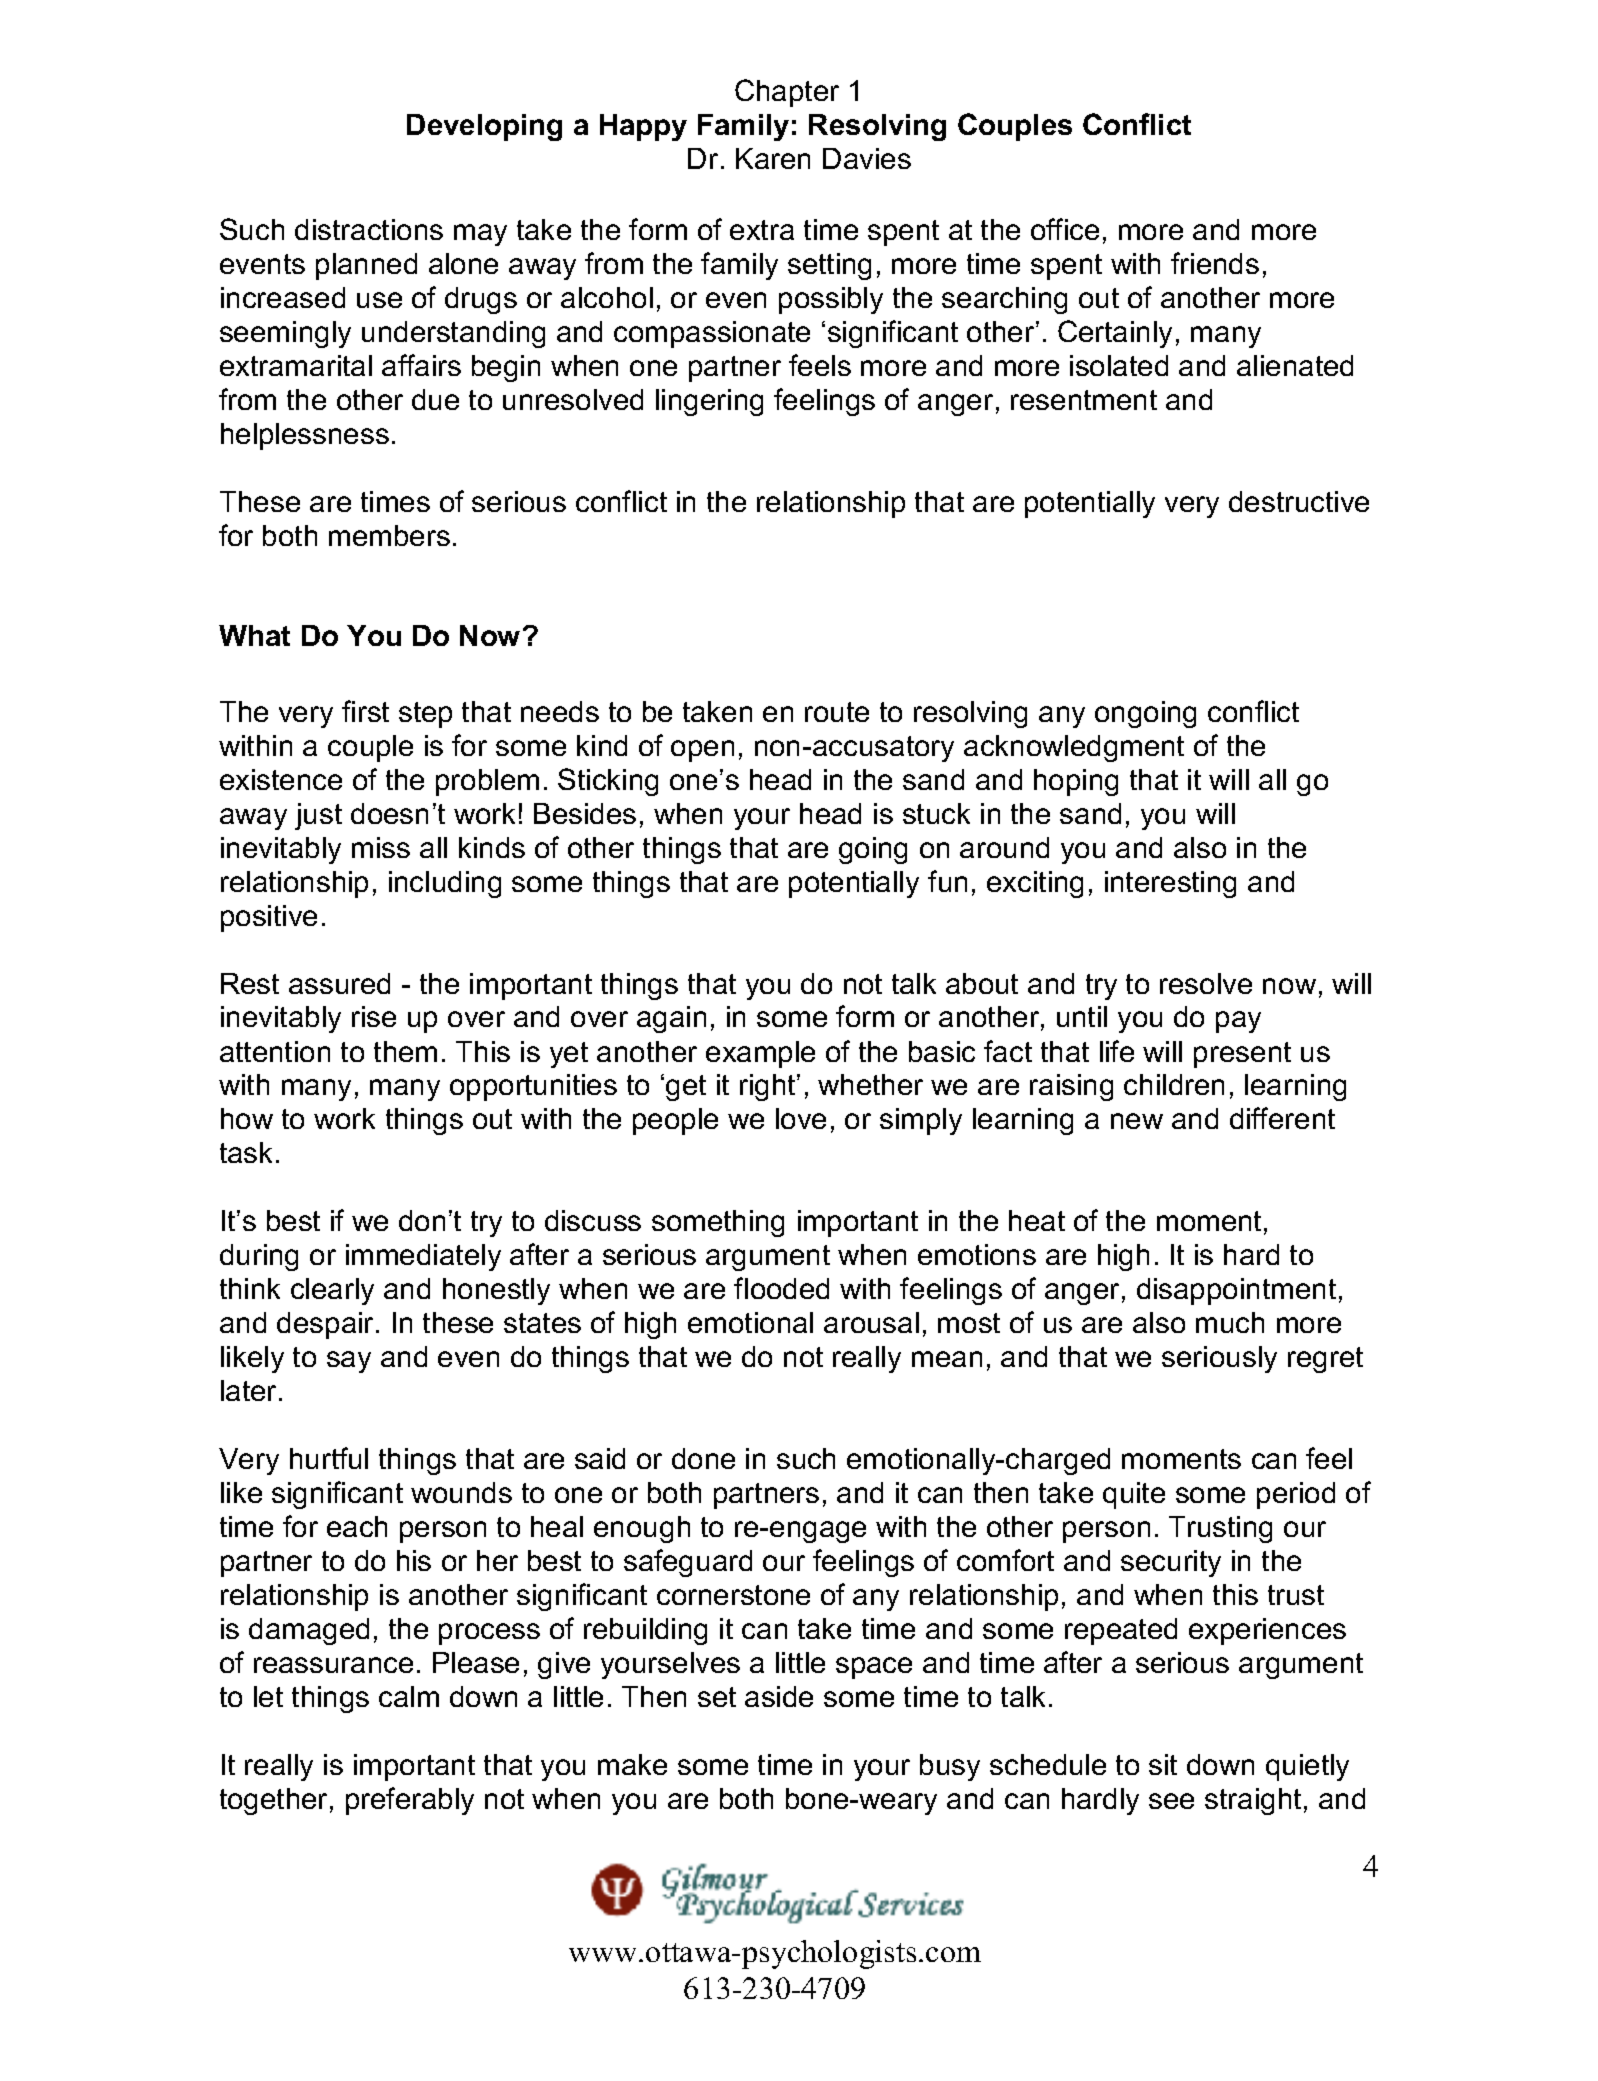 This document has height=2081, width=1598. What do you see at coordinates (1299, 501) in the document?
I see `destructive` at bounding box center [1299, 501].
